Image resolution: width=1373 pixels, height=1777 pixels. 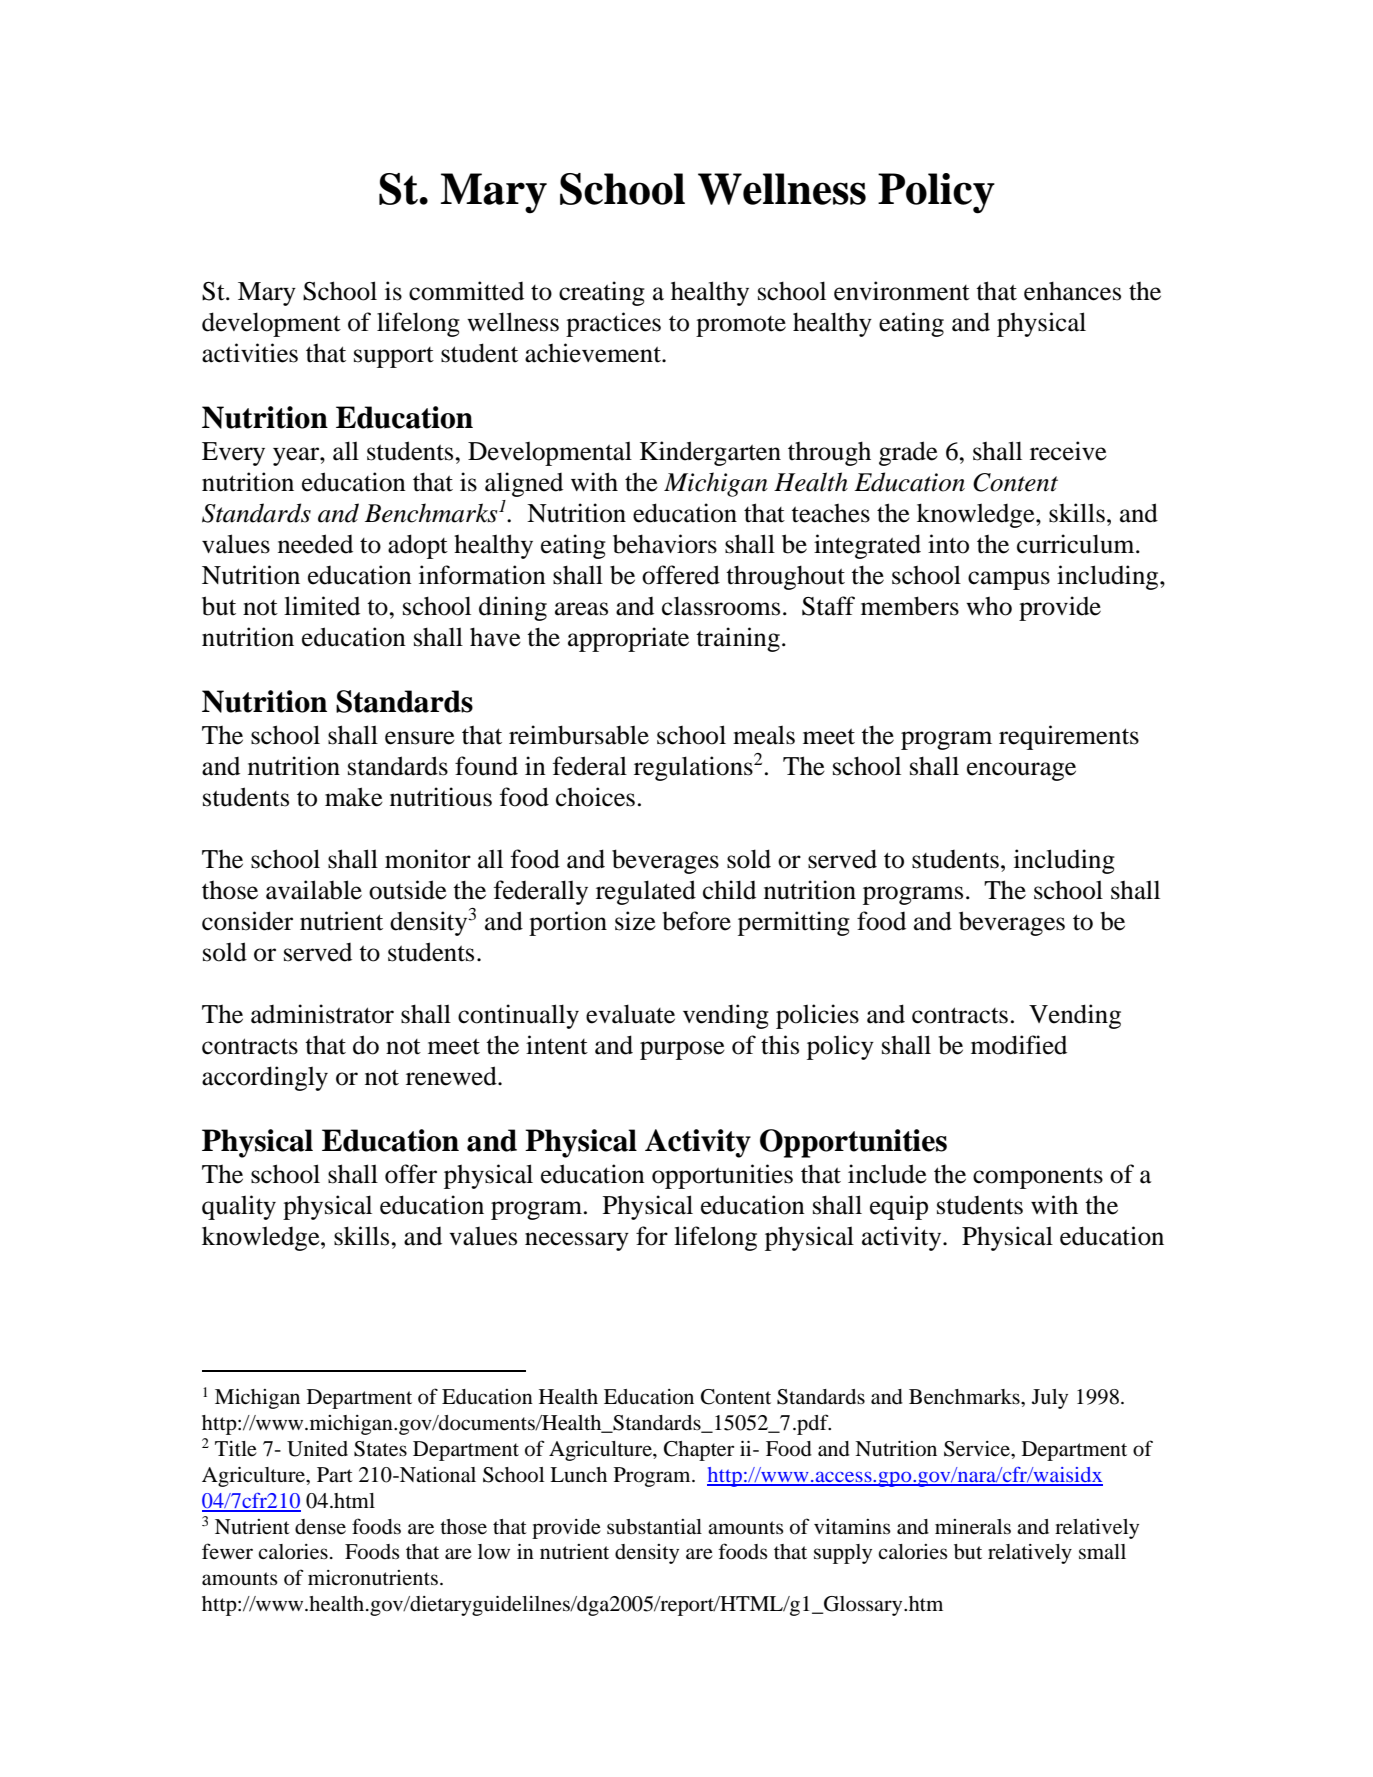 I want to click on minerals, so click(x=973, y=1527).
